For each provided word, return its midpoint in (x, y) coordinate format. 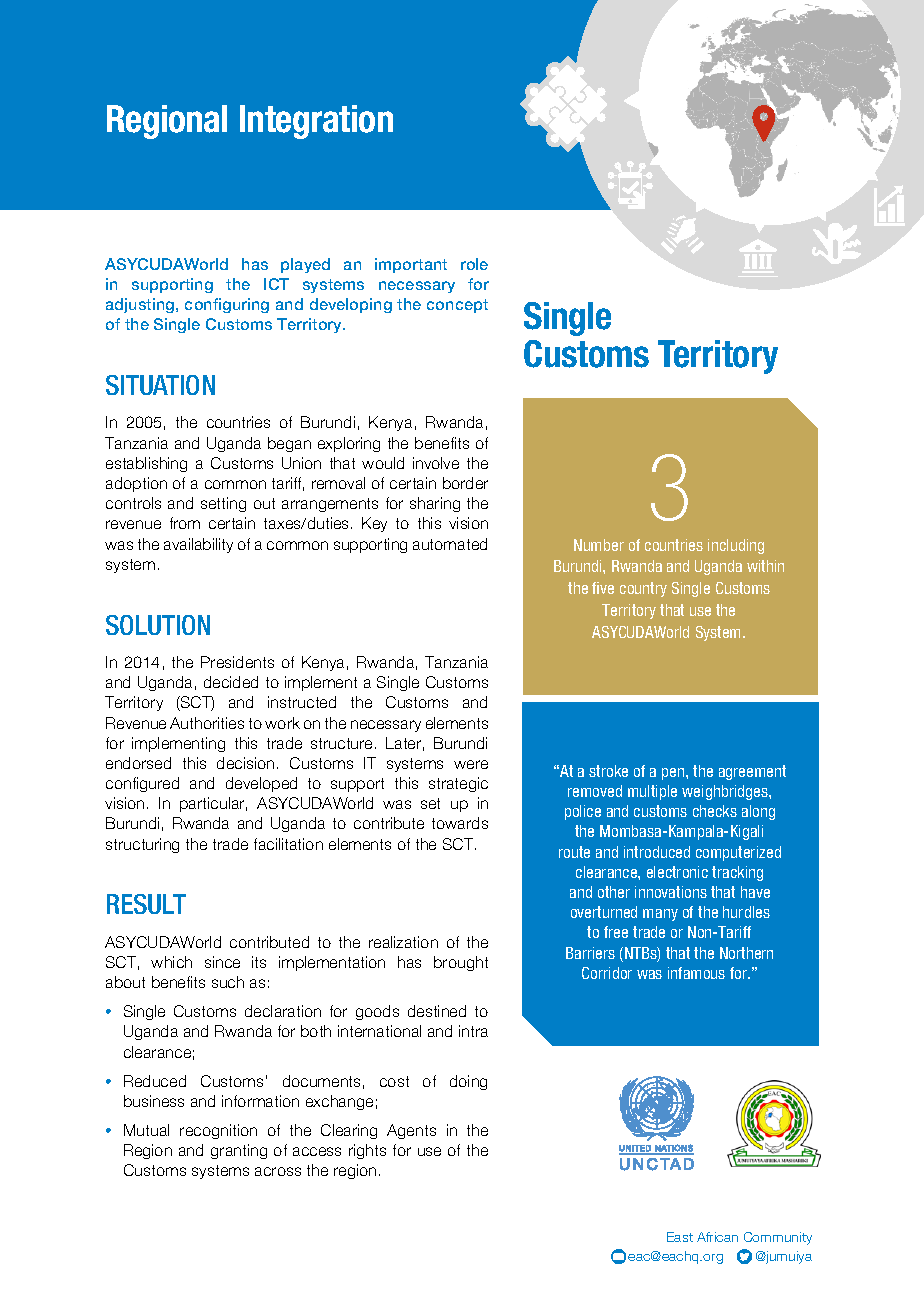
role (474, 264)
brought (461, 963)
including (736, 546)
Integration (316, 122)
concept (457, 306)
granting (239, 1151)
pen (674, 774)
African (717, 1237)
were (471, 764)
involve (436, 463)
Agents (411, 1131)
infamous (696, 973)
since (222, 962)
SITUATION (160, 385)
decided (231, 682)
